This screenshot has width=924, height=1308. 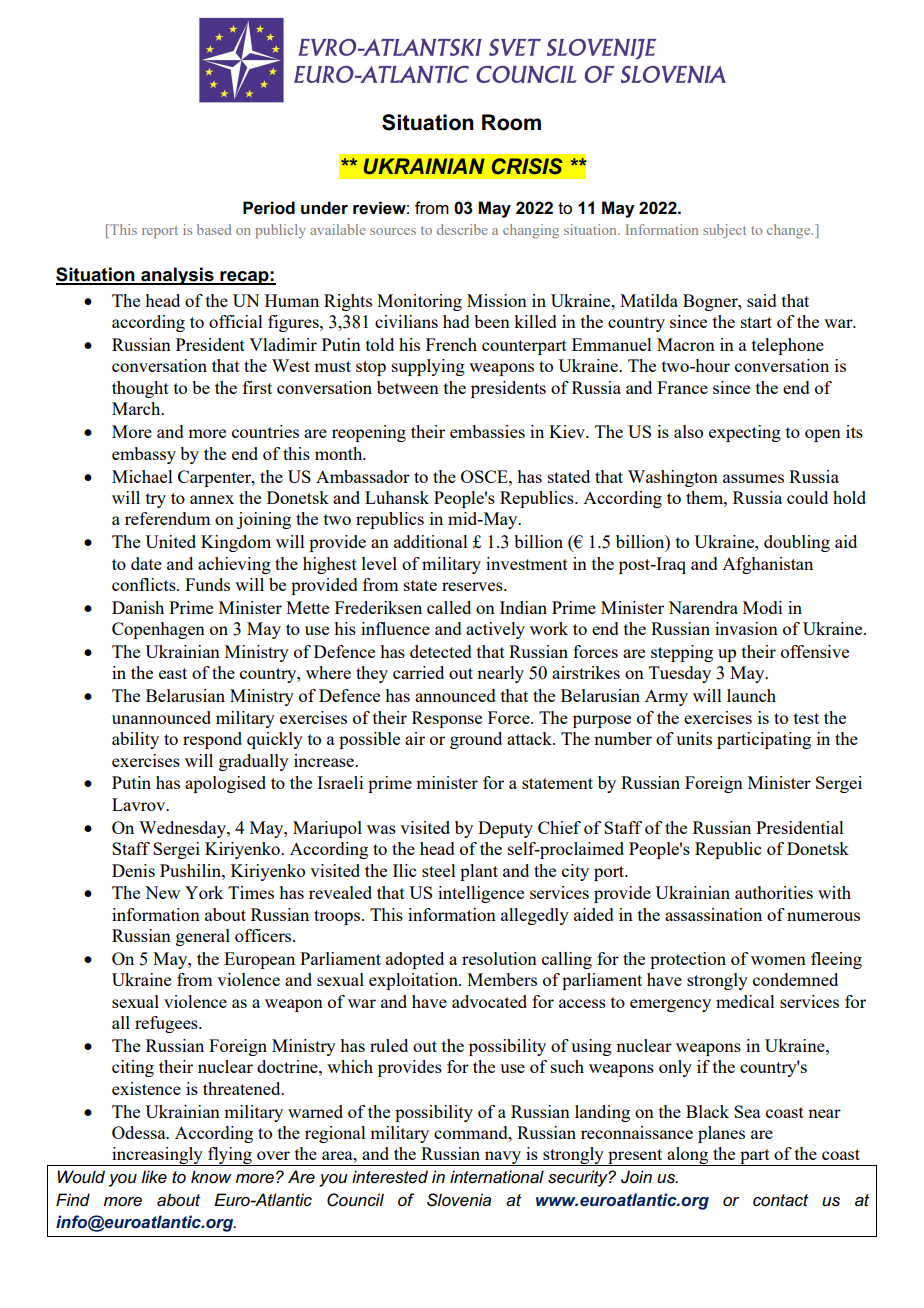 What do you see at coordinates (137, 408) in the screenshot?
I see `March` at bounding box center [137, 408].
